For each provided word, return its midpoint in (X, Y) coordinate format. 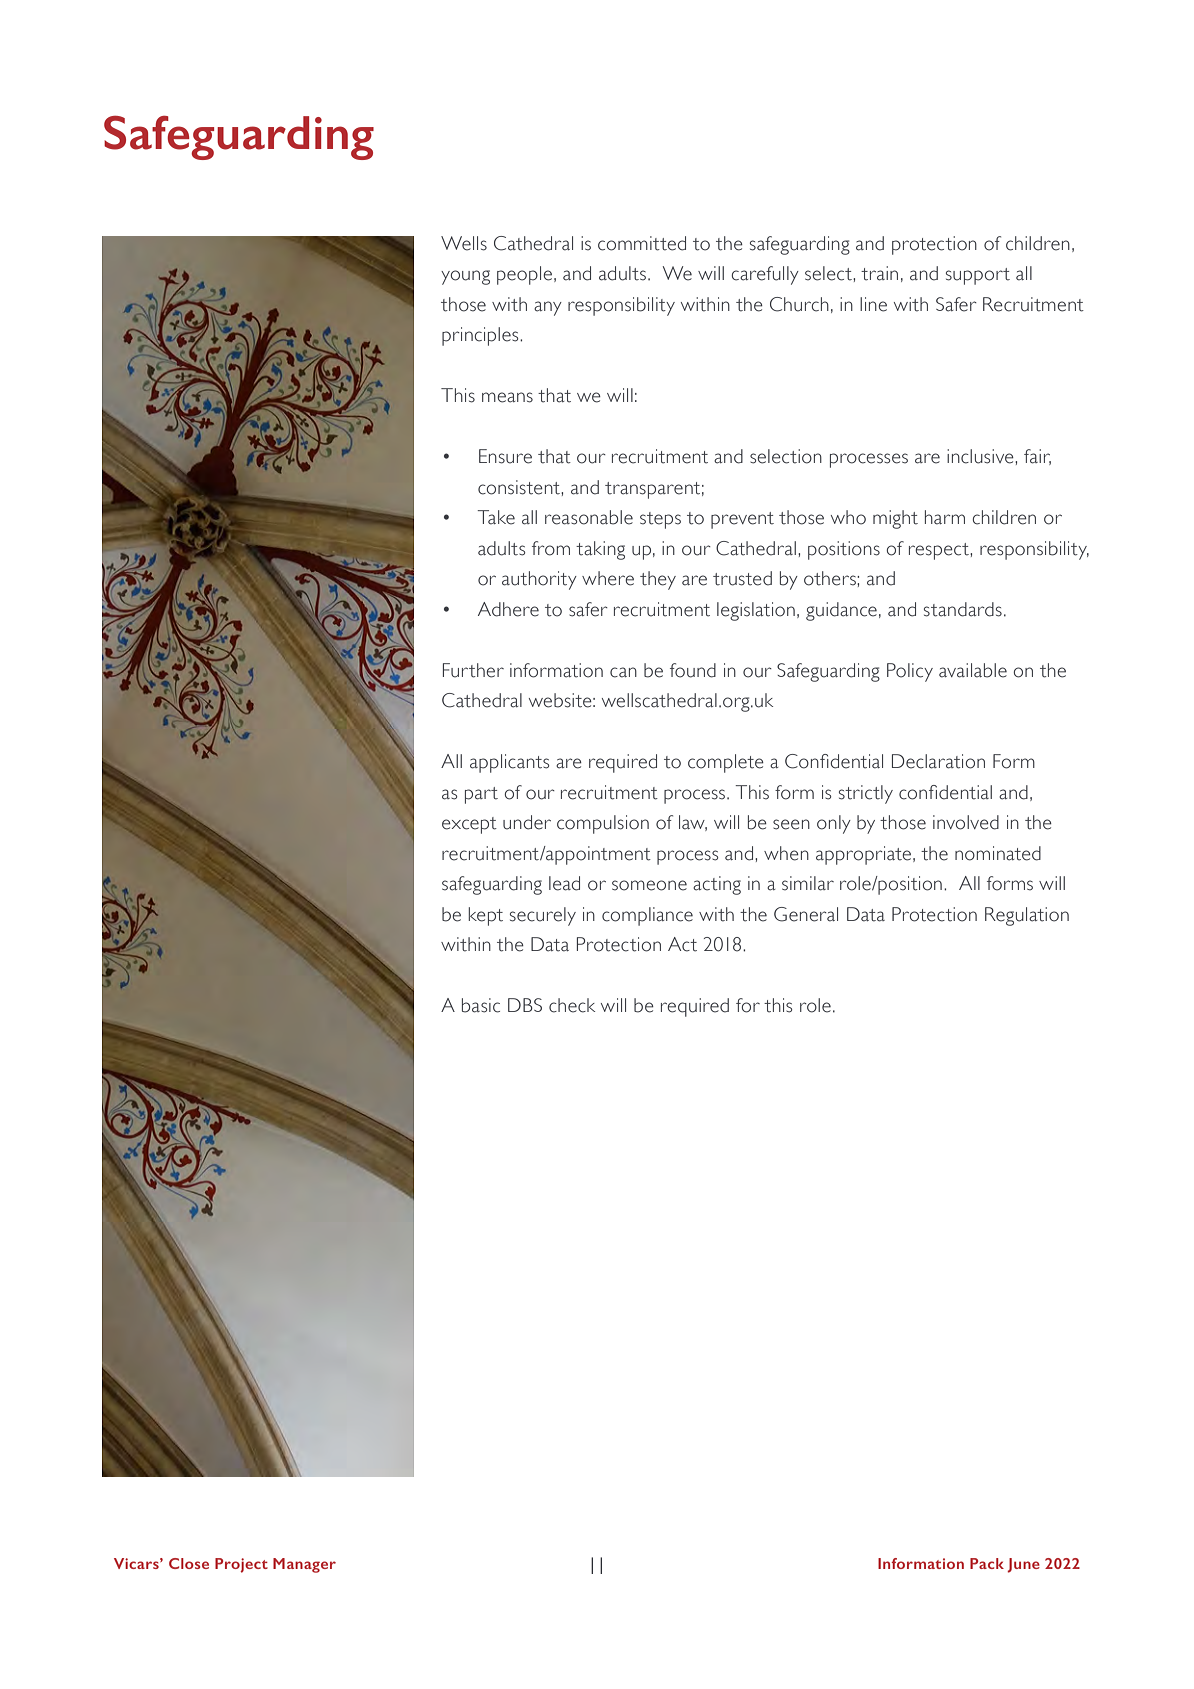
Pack (987, 1563)
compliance (647, 916)
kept (485, 916)
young (465, 277)
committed (642, 243)
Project (241, 1565)
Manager (304, 1565)
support (978, 276)
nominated (998, 853)
